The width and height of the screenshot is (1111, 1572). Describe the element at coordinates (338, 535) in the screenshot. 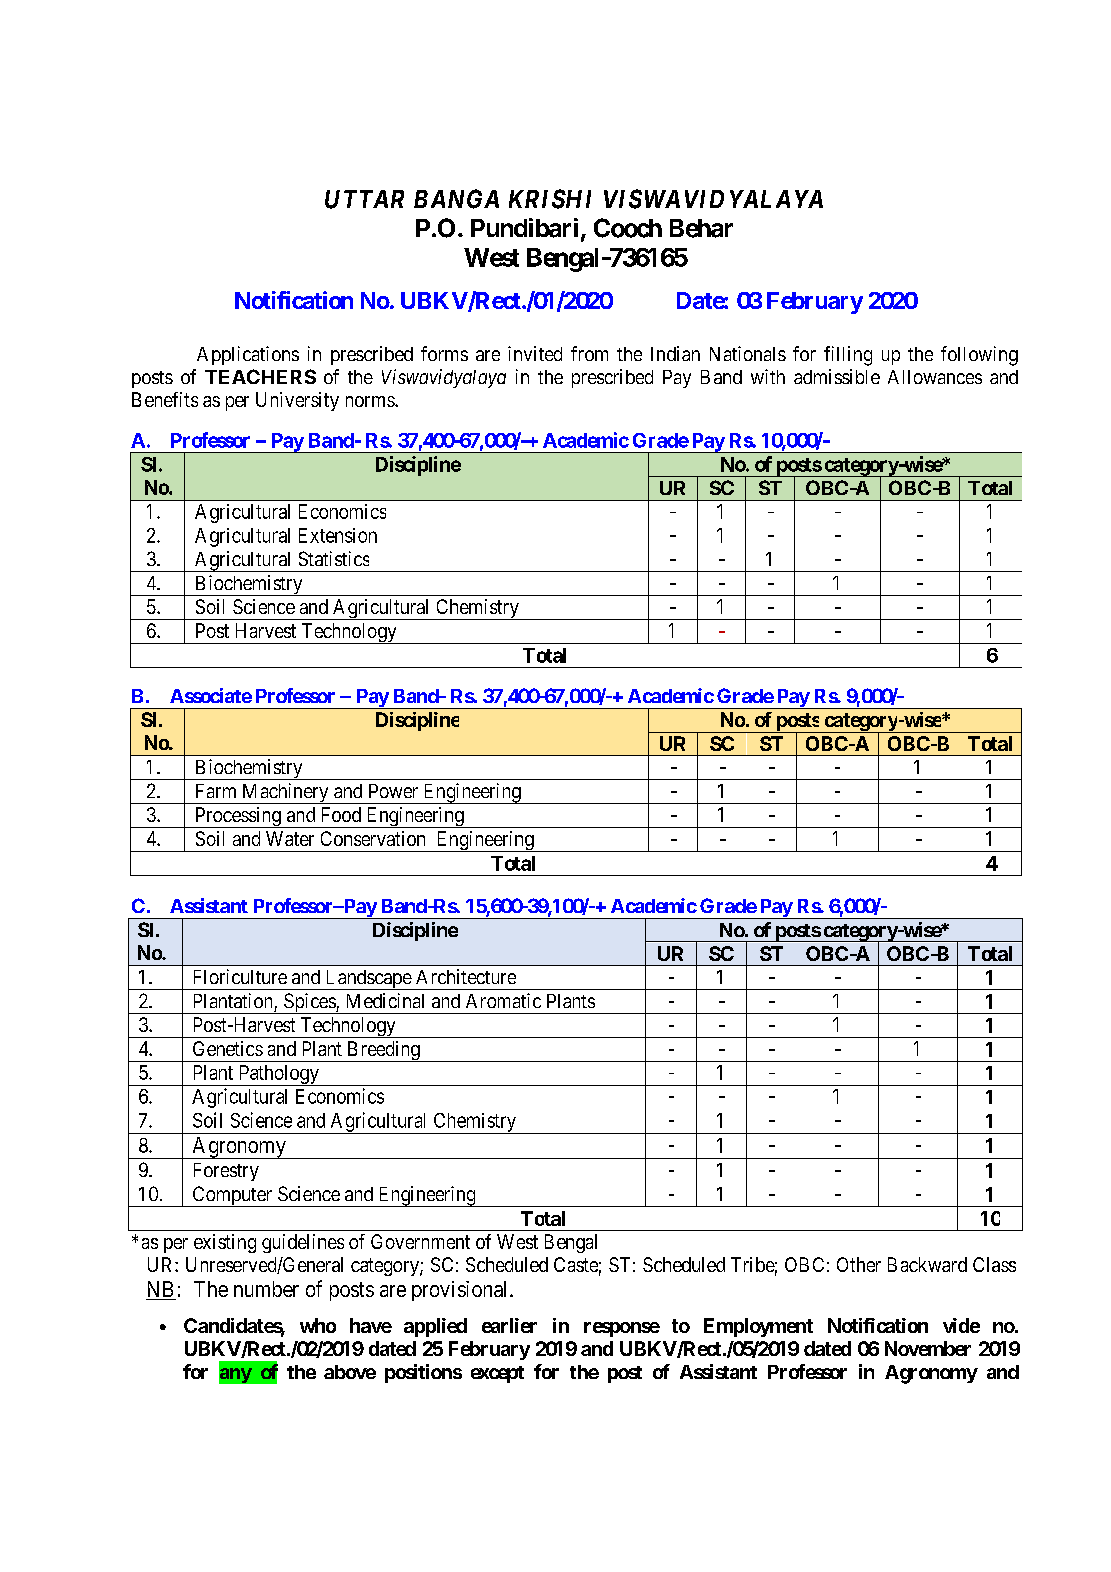

I see `Extension` at that location.
